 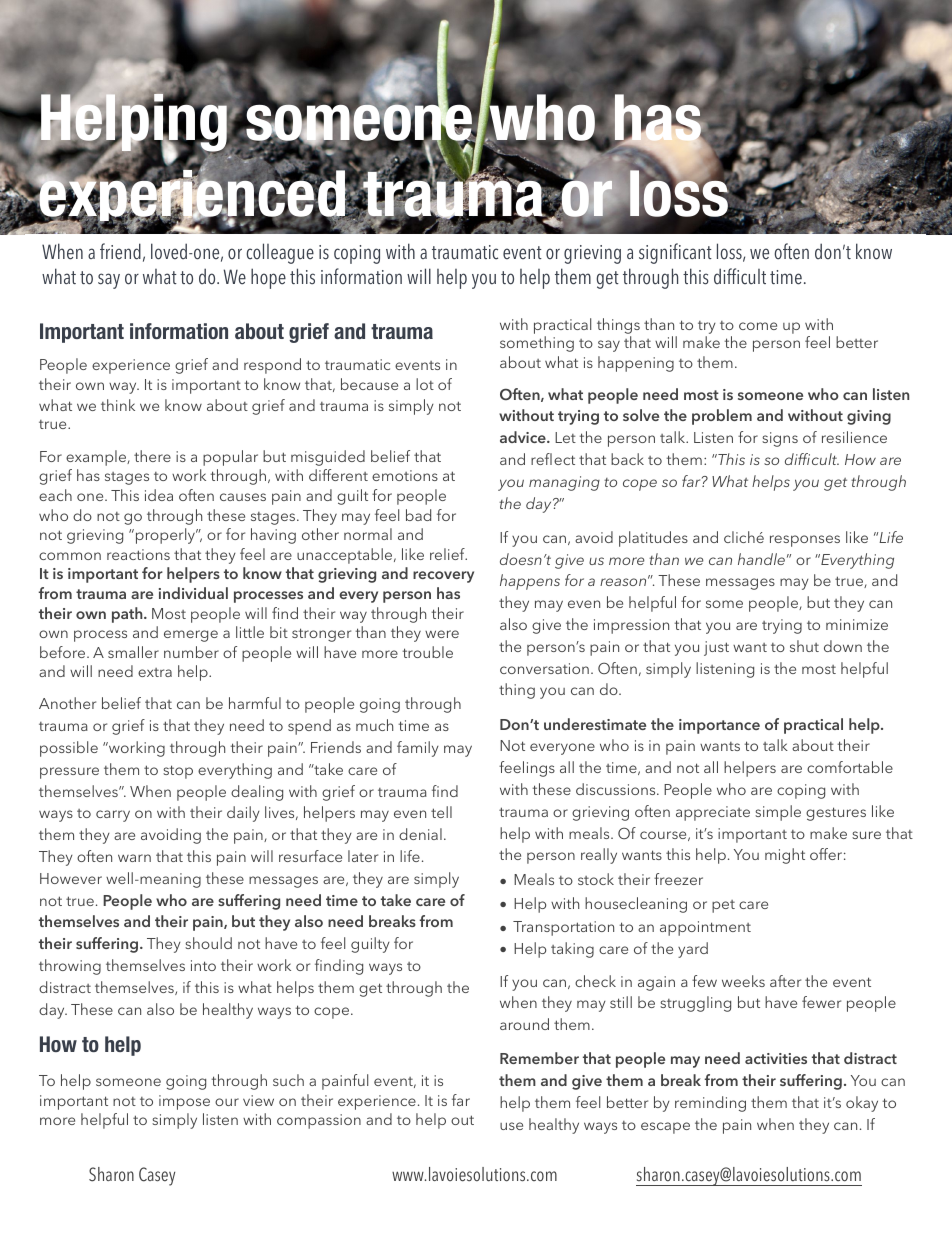 What do you see at coordinates (152, 456) in the screenshot?
I see `there` at bounding box center [152, 456].
